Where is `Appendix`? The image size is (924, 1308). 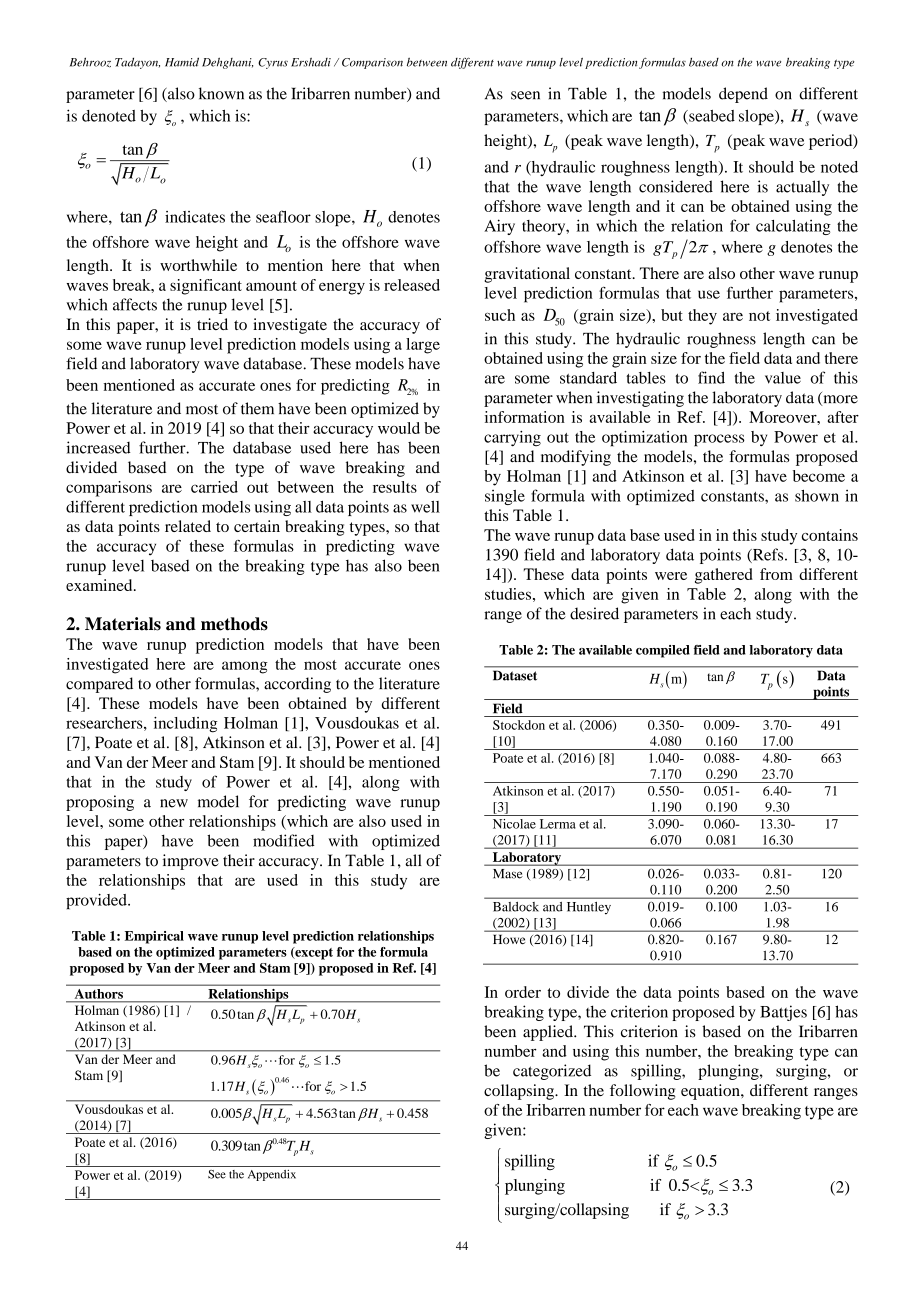
Appendix is located at coordinates (272, 1175).
